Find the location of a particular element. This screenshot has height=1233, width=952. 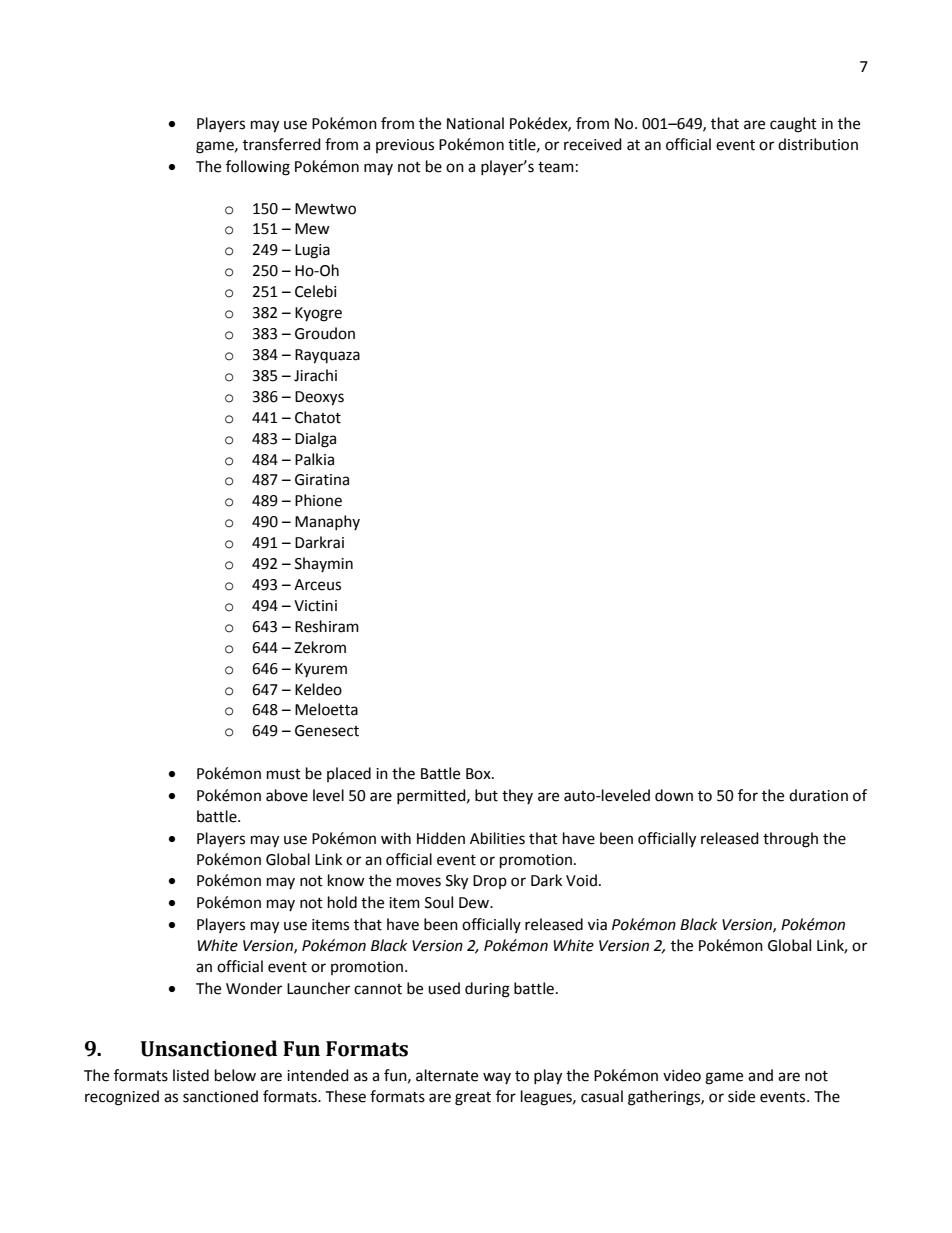

listed is located at coordinates (191, 1075).
